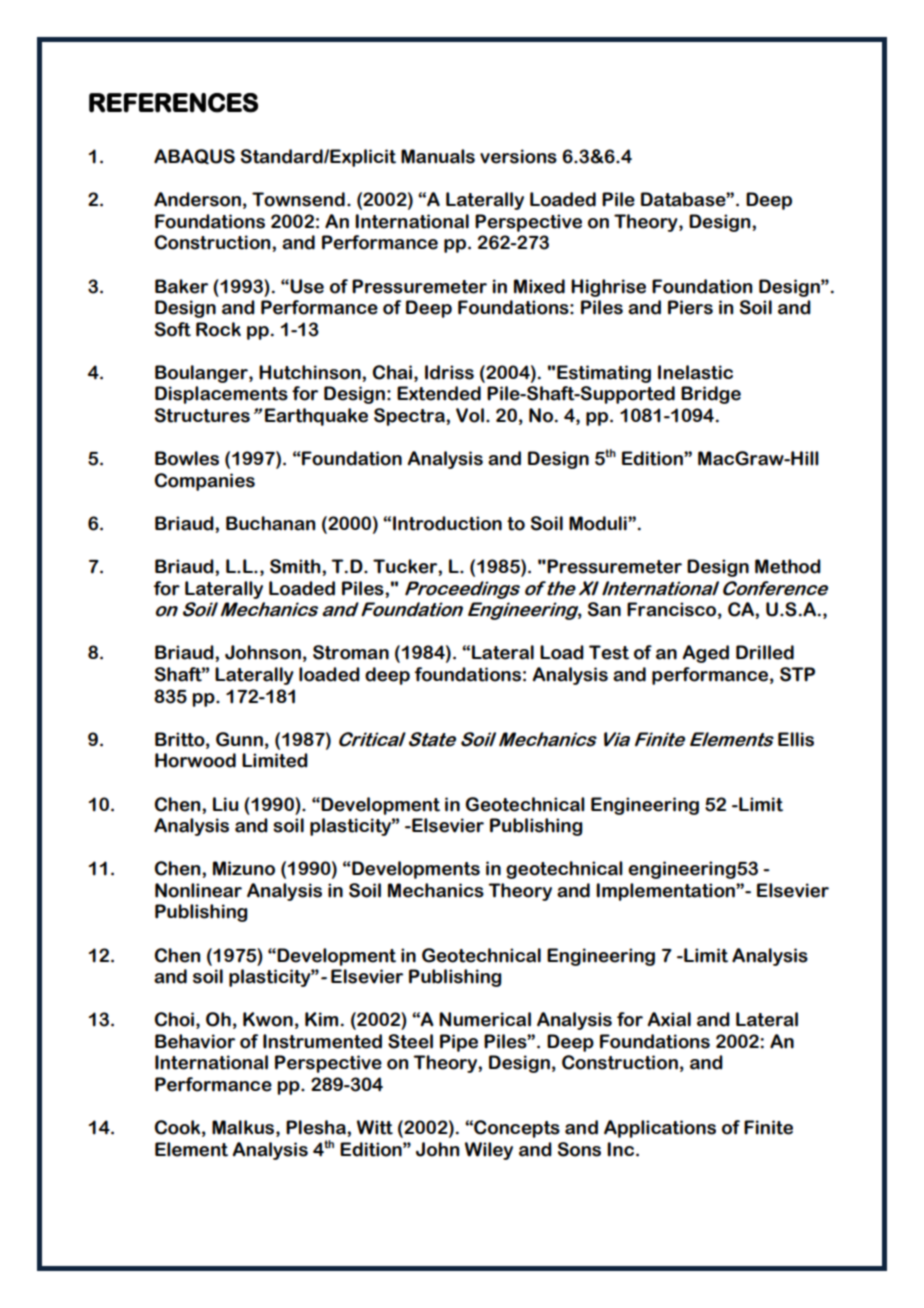  I want to click on Aged, so click(706, 654).
